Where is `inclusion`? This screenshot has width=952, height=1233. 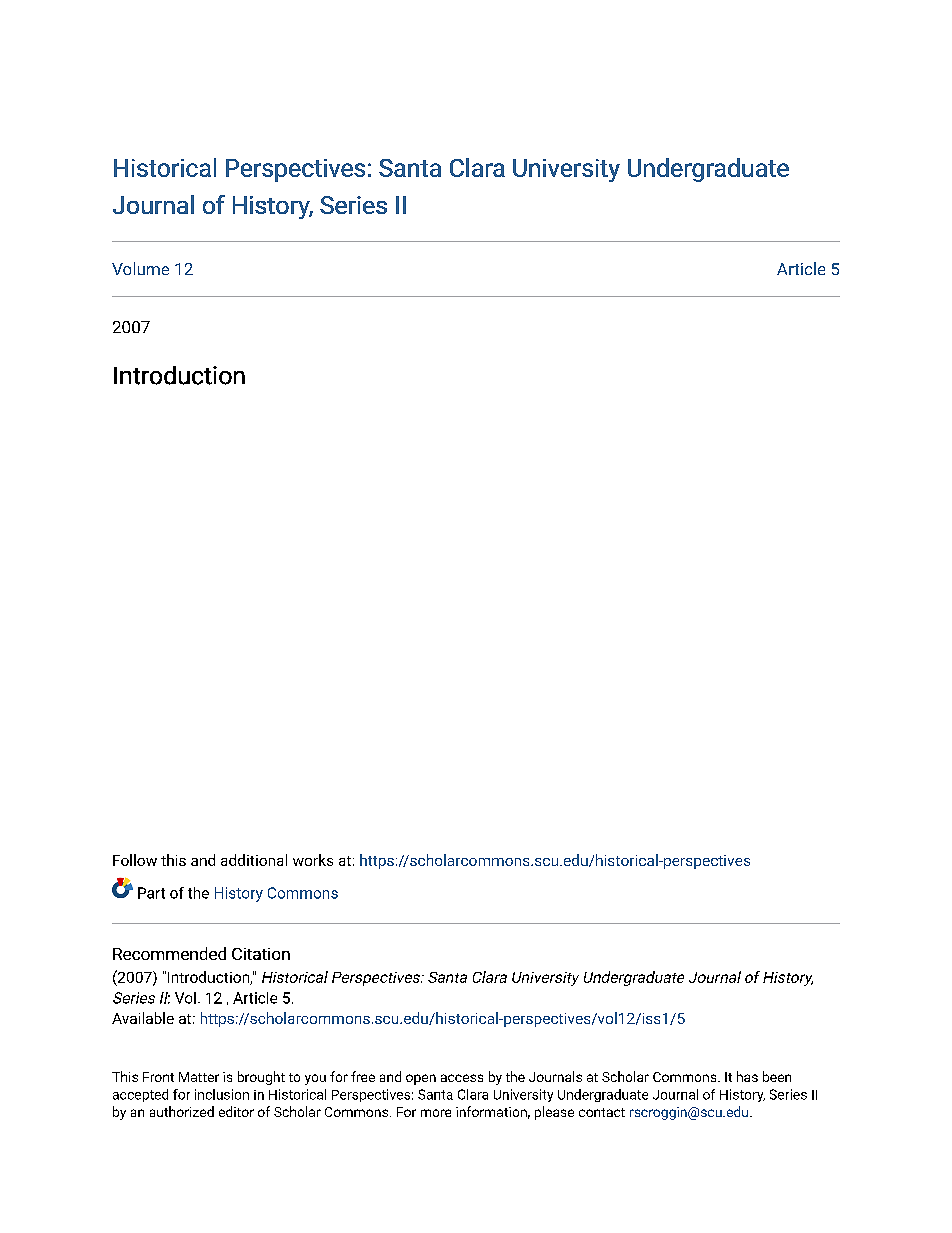 inclusion is located at coordinates (222, 1094).
